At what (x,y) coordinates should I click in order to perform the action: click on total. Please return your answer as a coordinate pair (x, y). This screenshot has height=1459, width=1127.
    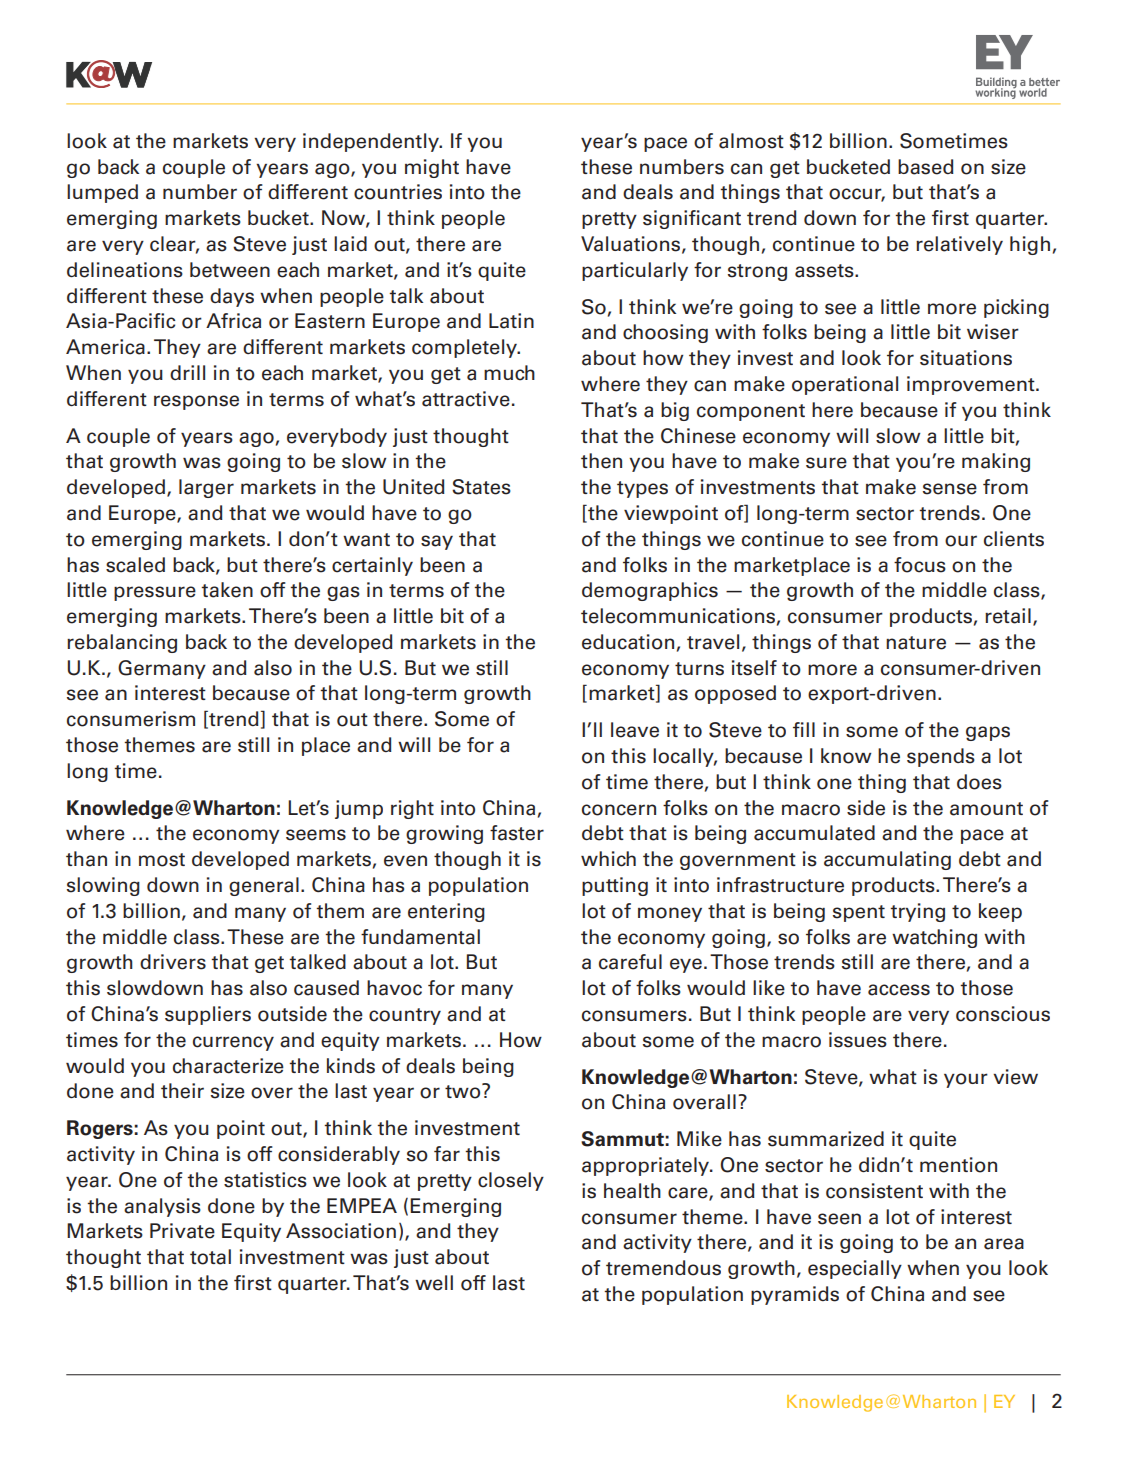
    Looking at the image, I should click on (210, 1257).
